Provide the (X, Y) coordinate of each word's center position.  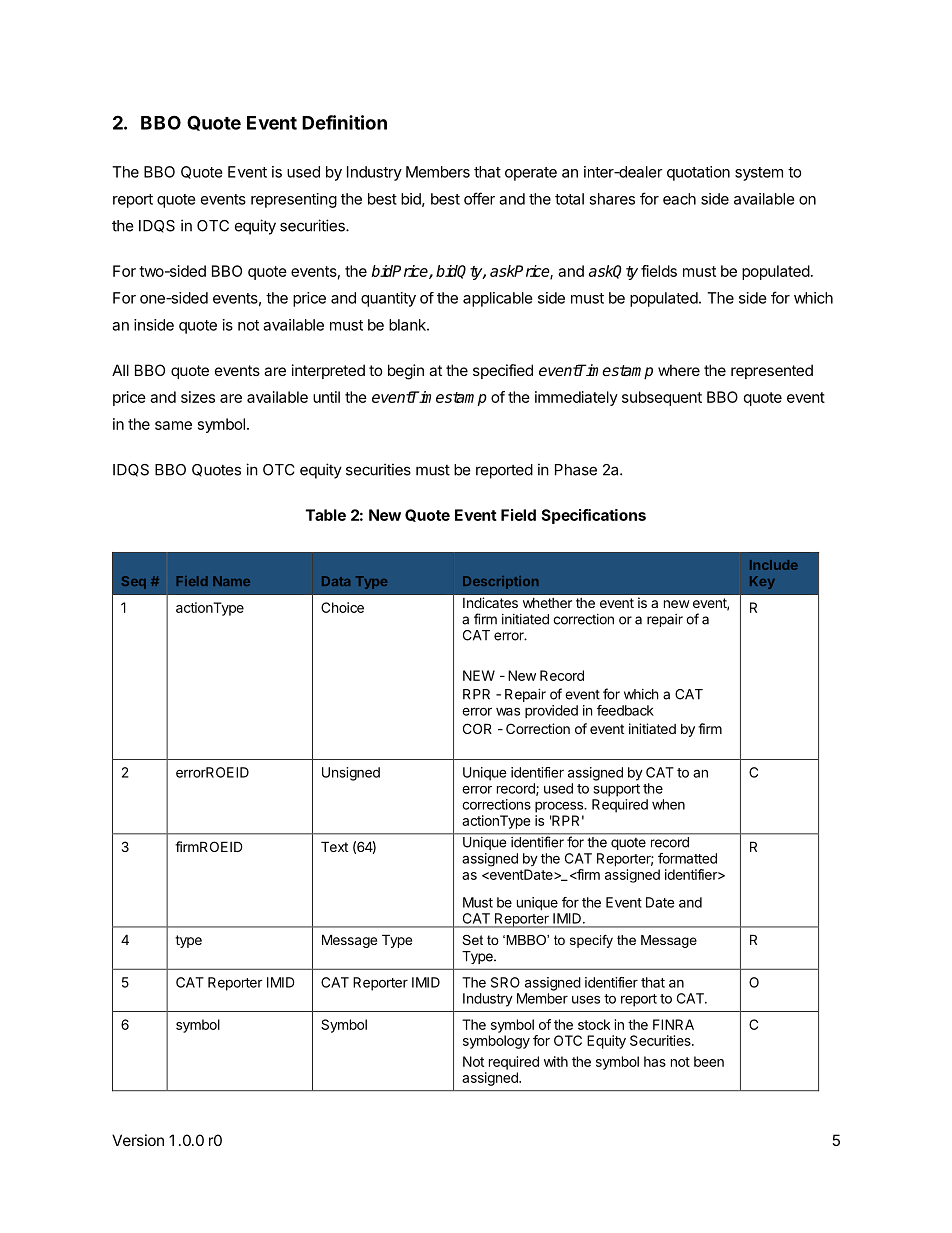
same (173, 425)
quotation (698, 173)
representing (294, 200)
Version (138, 1140)
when (668, 804)
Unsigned (351, 774)
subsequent (662, 398)
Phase (576, 470)
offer (479, 198)
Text (334, 846)
